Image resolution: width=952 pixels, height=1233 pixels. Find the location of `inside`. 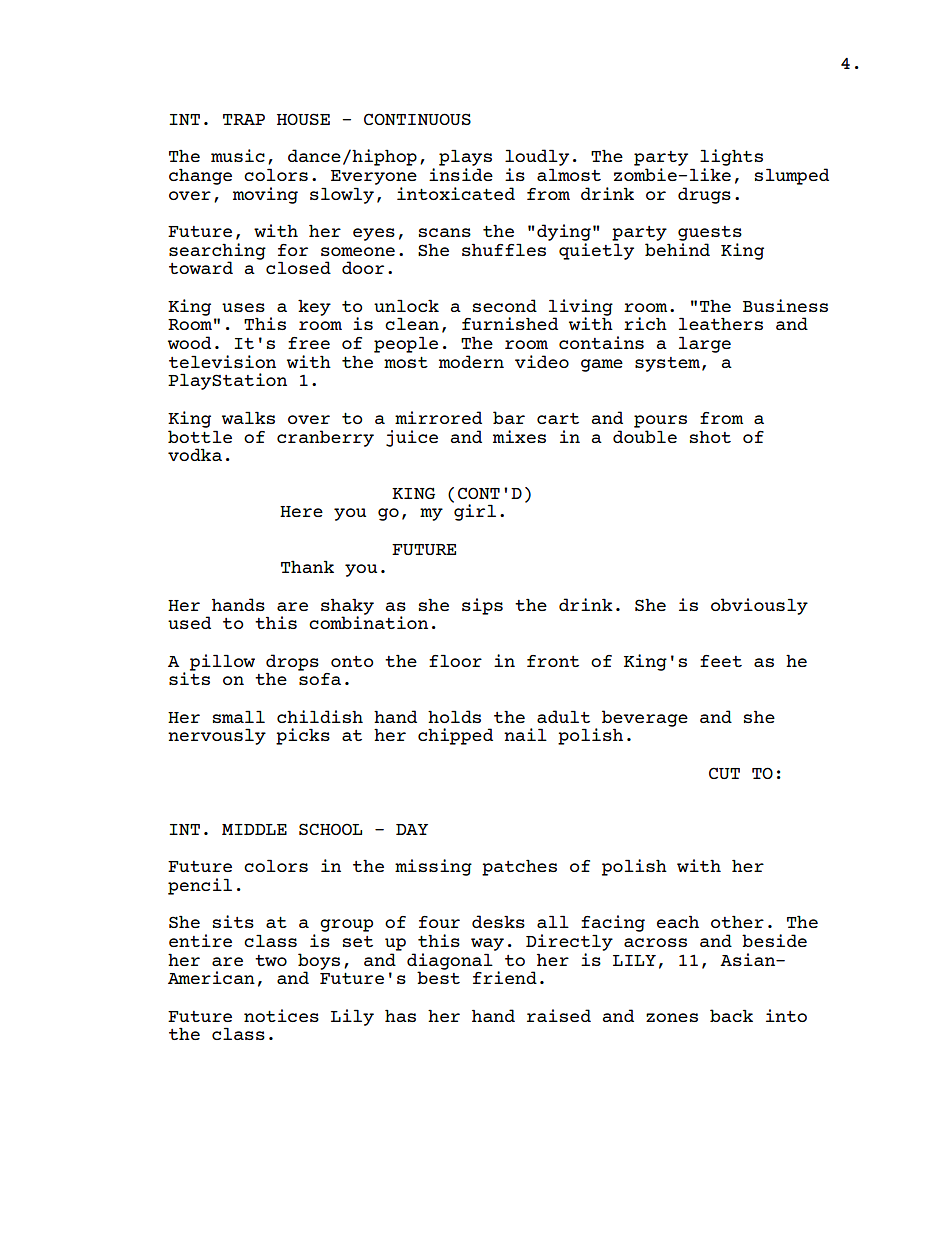

inside is located at coordinates (461, 174).
